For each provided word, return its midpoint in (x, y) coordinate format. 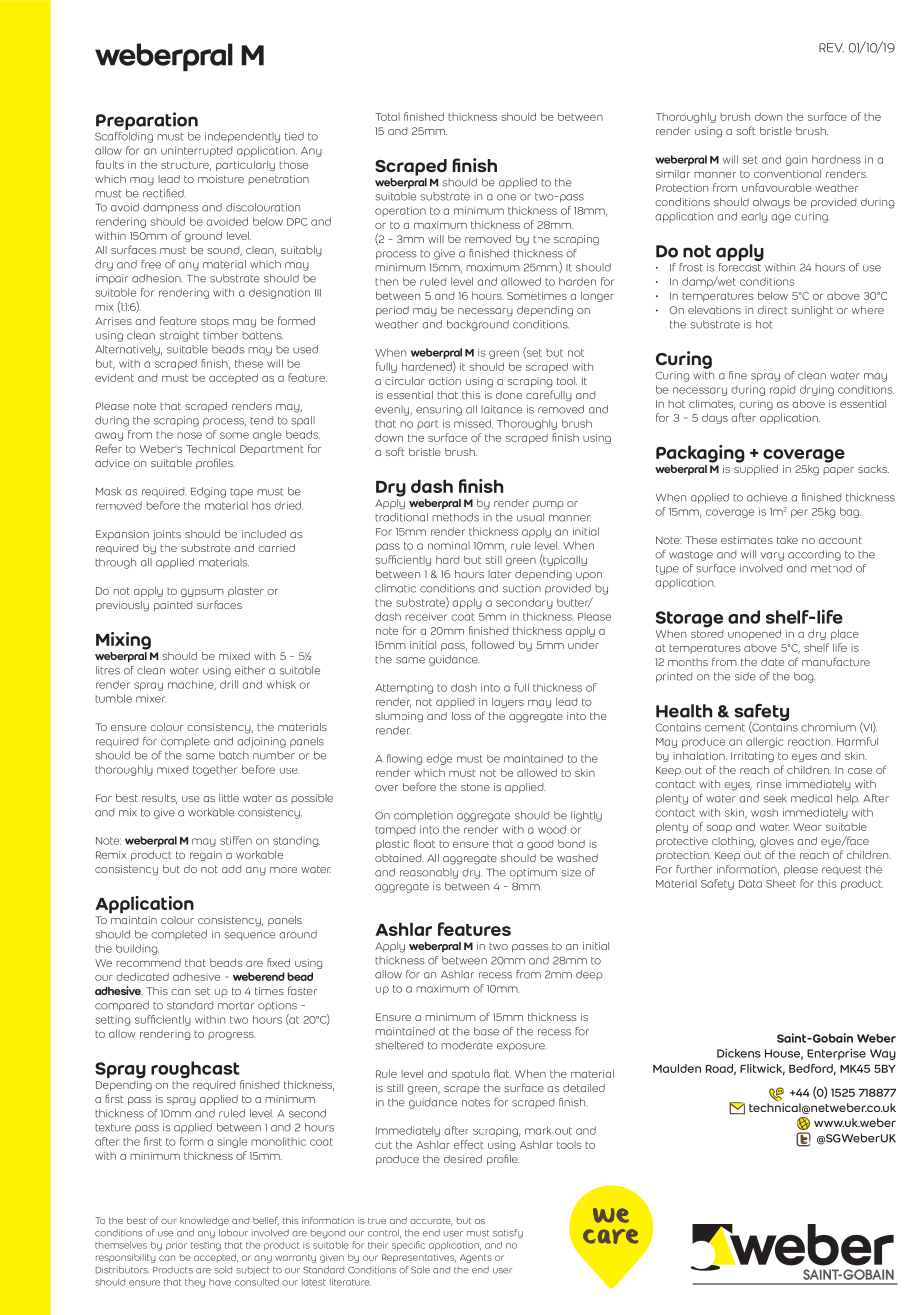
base (486, 1031)
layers (508, 703)
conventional (787, 174)
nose (189, 435)
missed (473, 423)
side (745, 676)
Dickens (739, 1053)
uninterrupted (196, 151)
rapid (782, 390)
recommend (148, 963)
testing (206, 1246)
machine (192, 685)
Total (387, 117)
